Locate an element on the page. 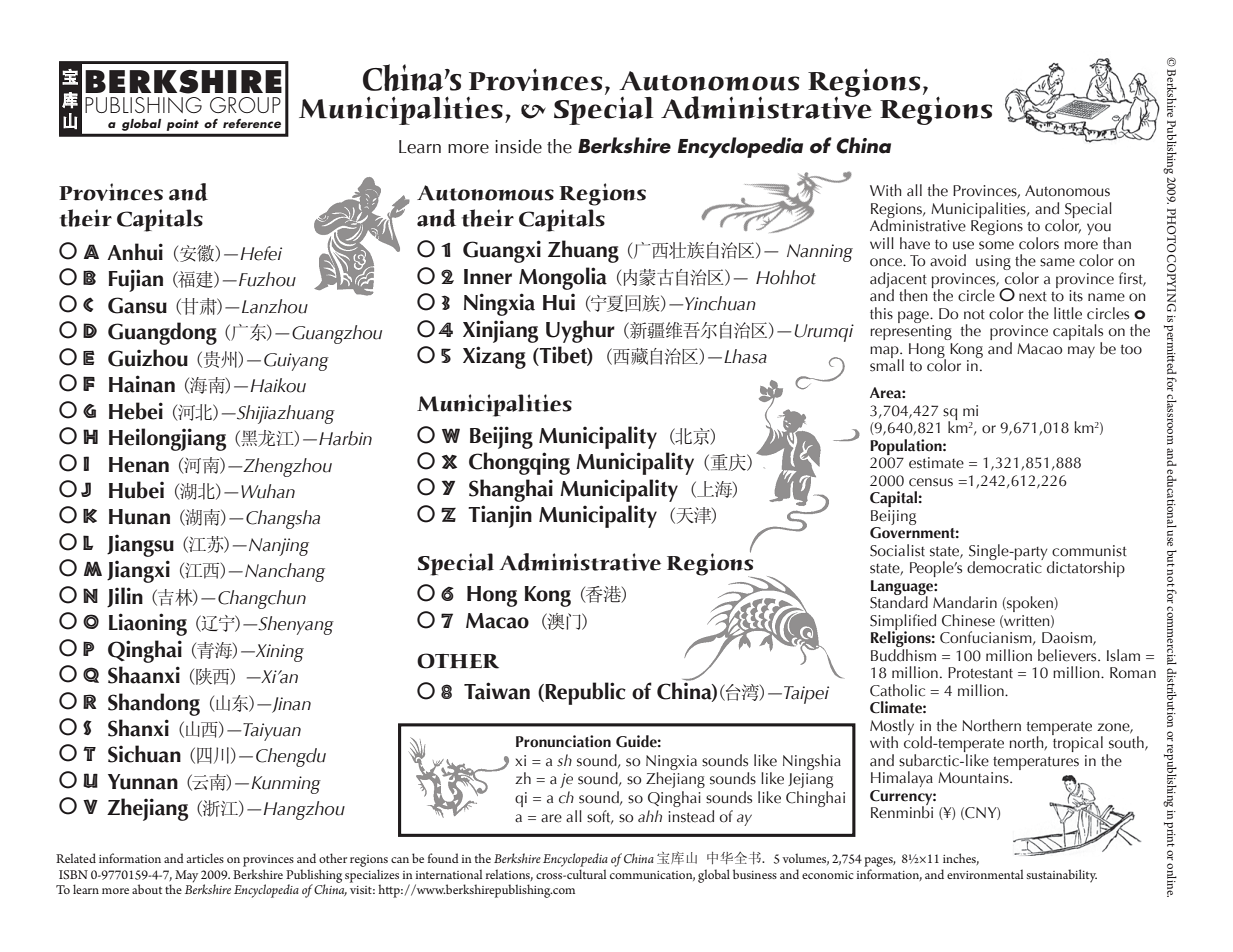  Protestant is located at coordinates (980, 673).
